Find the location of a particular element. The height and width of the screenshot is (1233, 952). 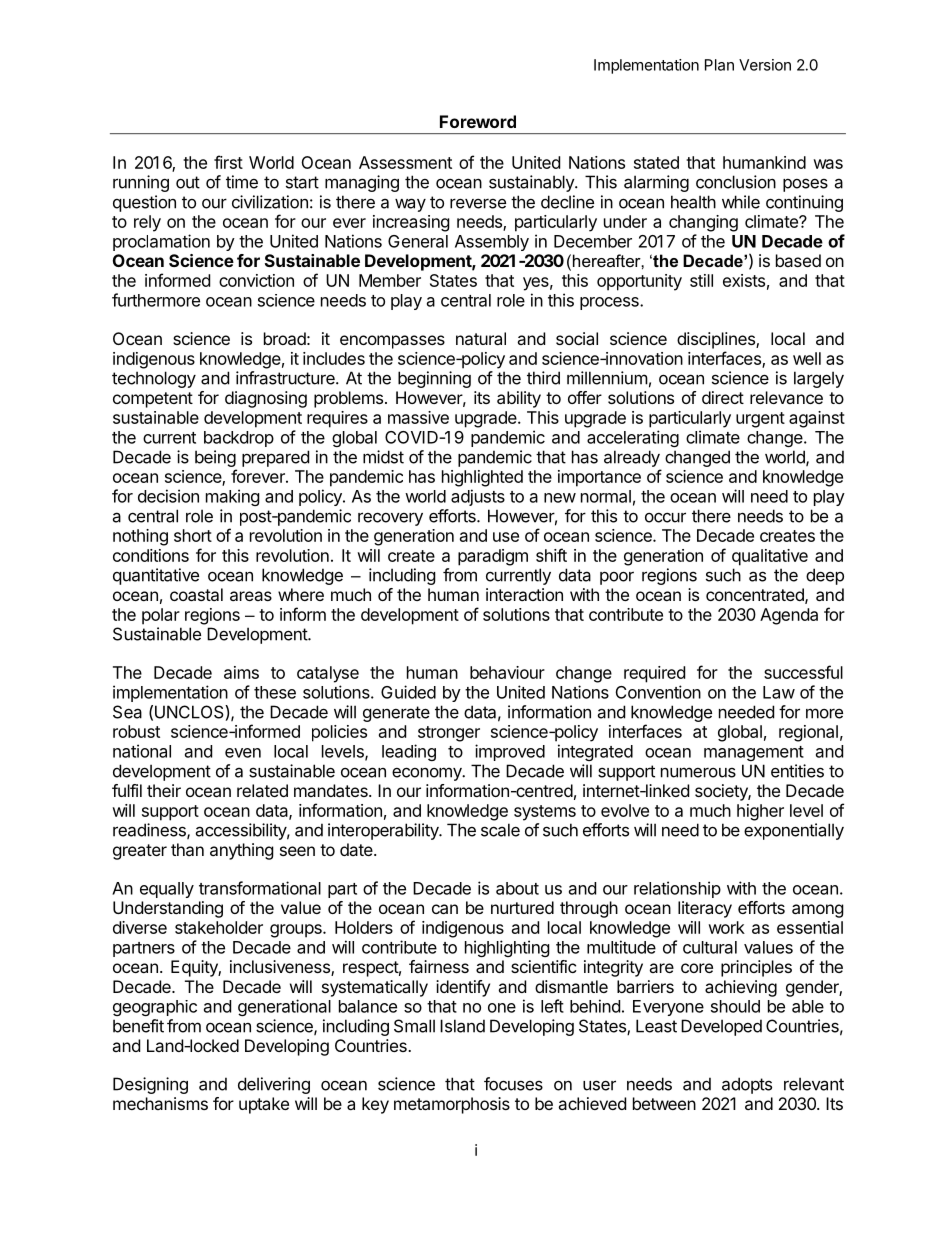

Foreword is located at coordinates (478, 121).
